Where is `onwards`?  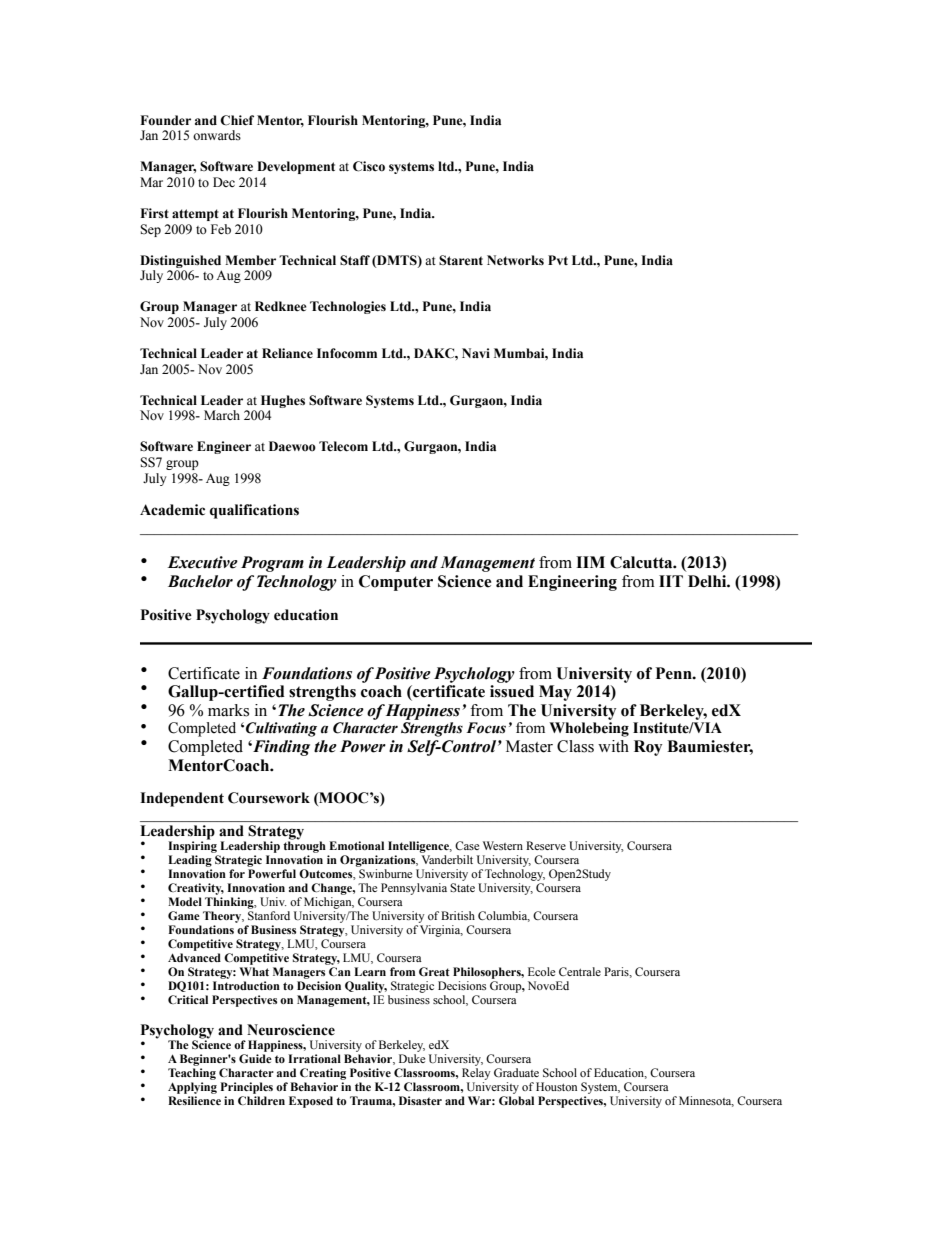
onwards is located at coordinates (217, 135).
